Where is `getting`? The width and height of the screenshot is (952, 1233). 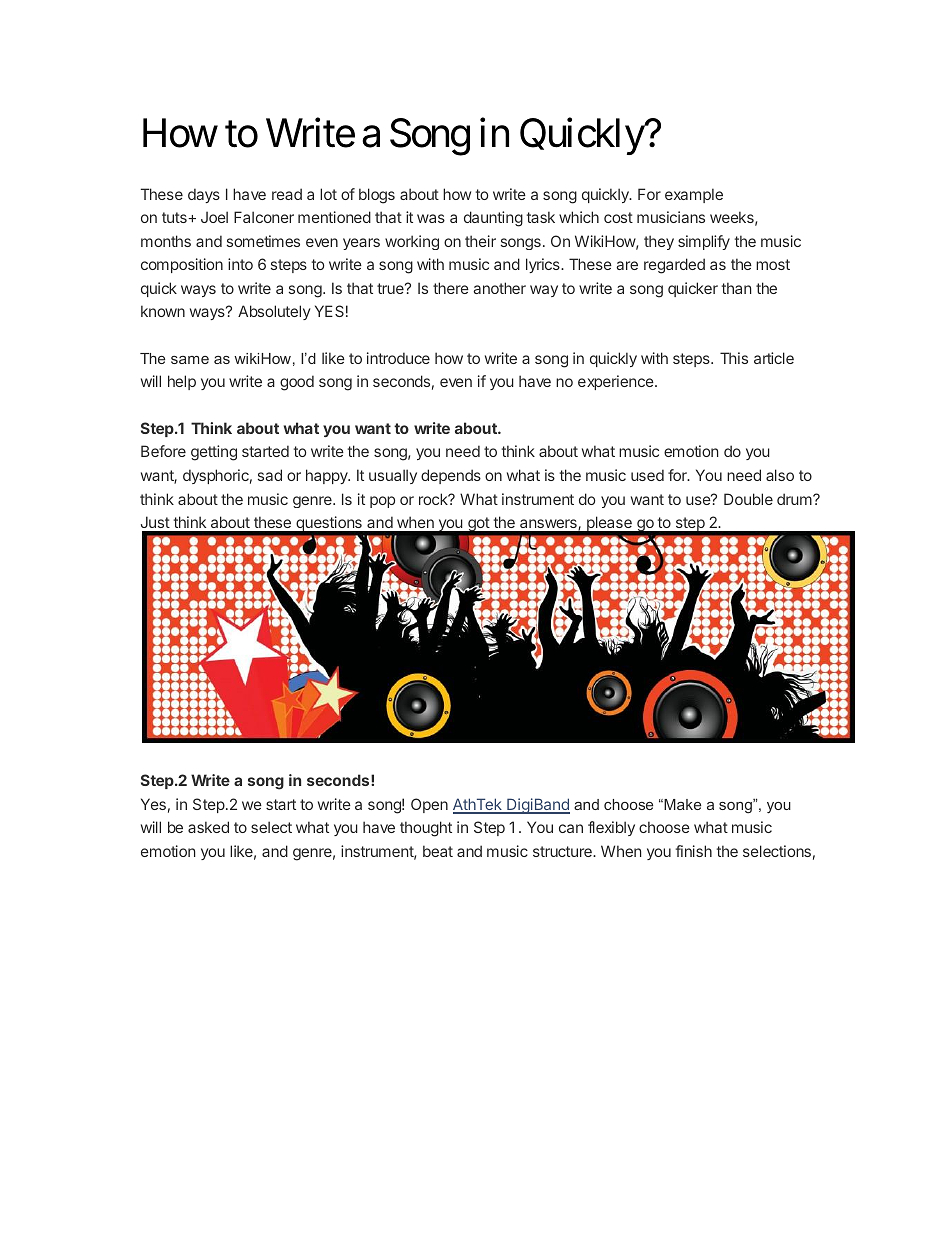 getting is located at coordinates (214, 453).
